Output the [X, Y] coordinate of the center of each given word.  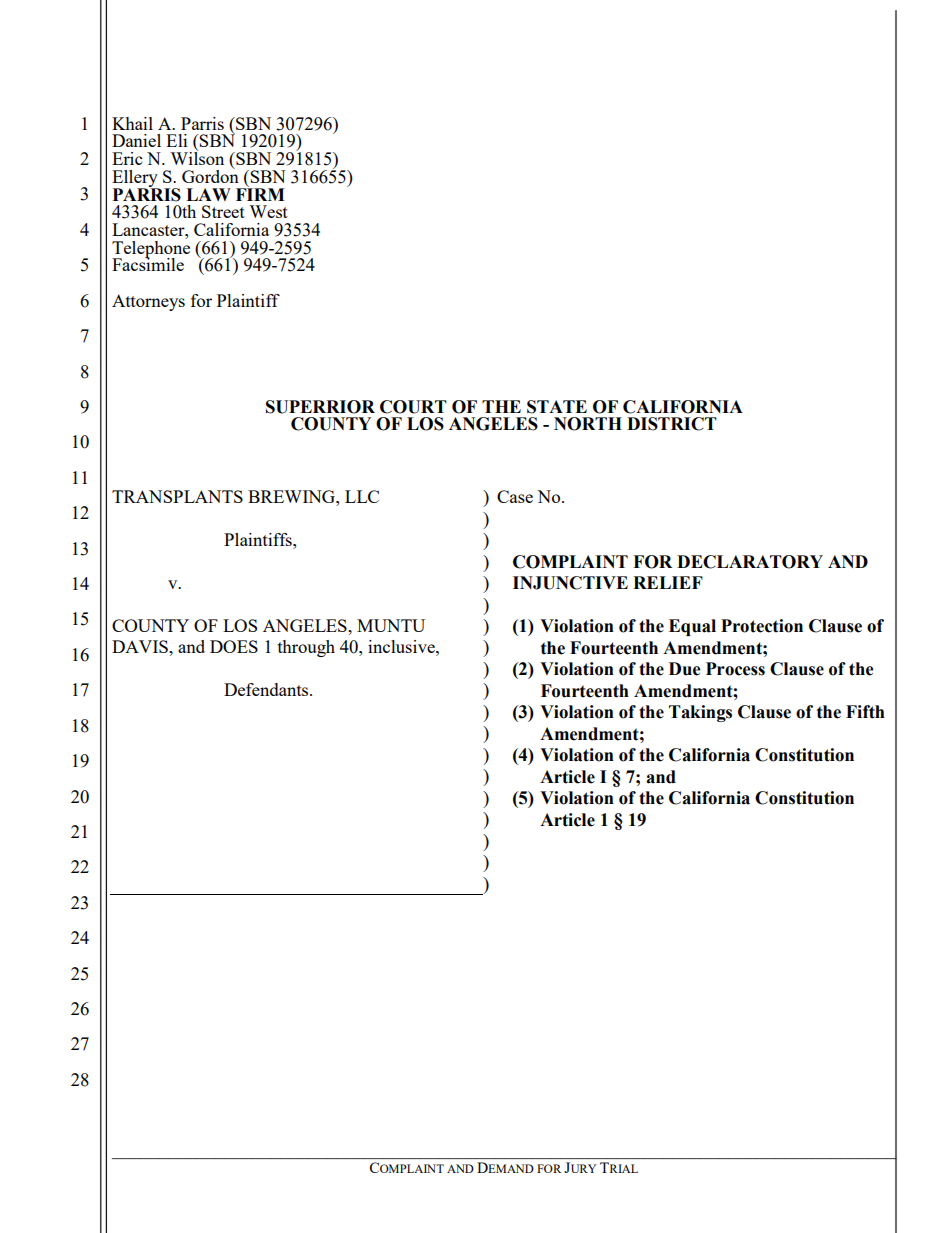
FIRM [260, 193]
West [268, 211]
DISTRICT [672, 424]
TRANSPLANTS [177, 496]
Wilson [197, 157]
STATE [557, 407]
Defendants [267, 689]
